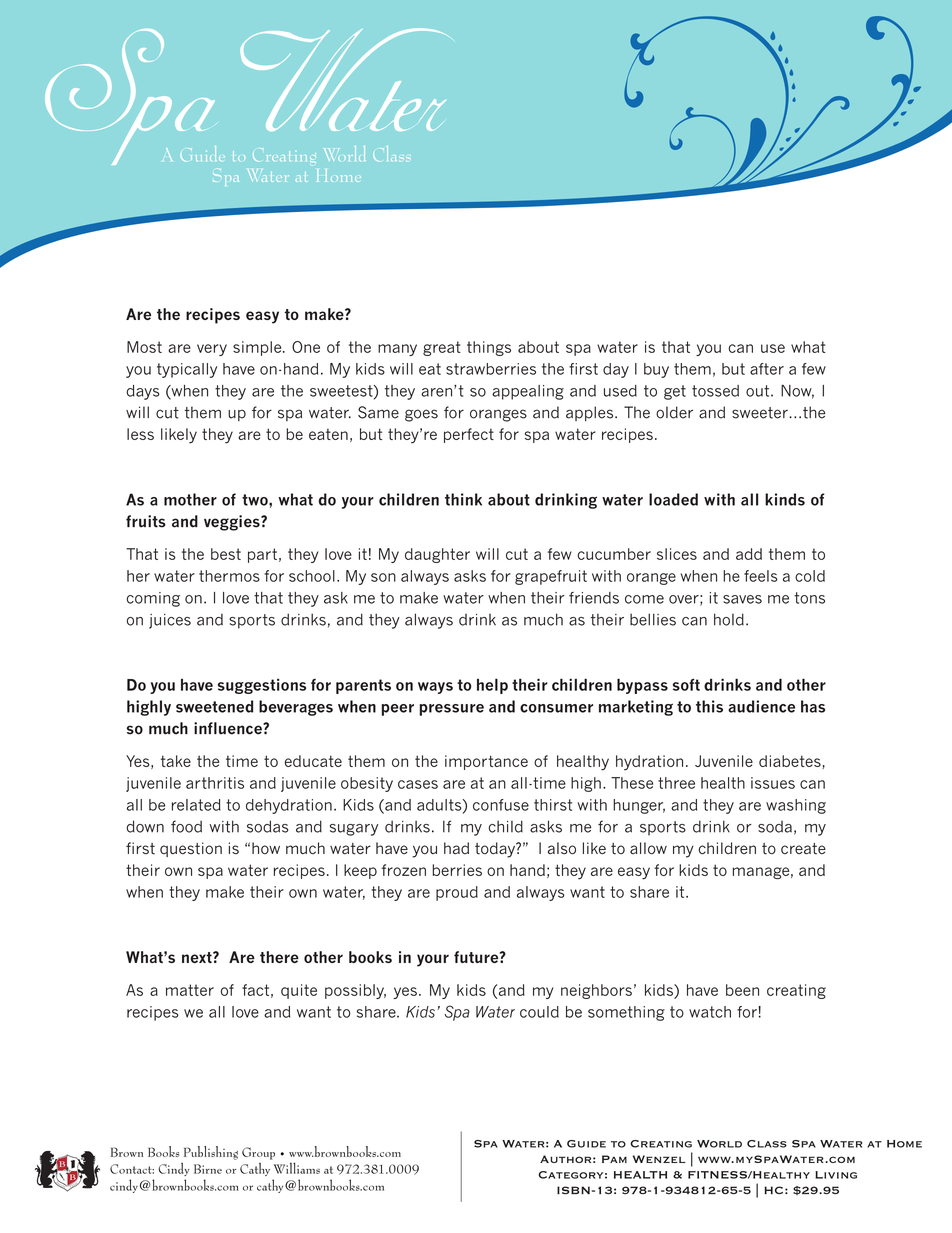 The image size is (952, 1233). Describe the element at coordinates (791, 762) in the image. I see `diabetes` at that location.
